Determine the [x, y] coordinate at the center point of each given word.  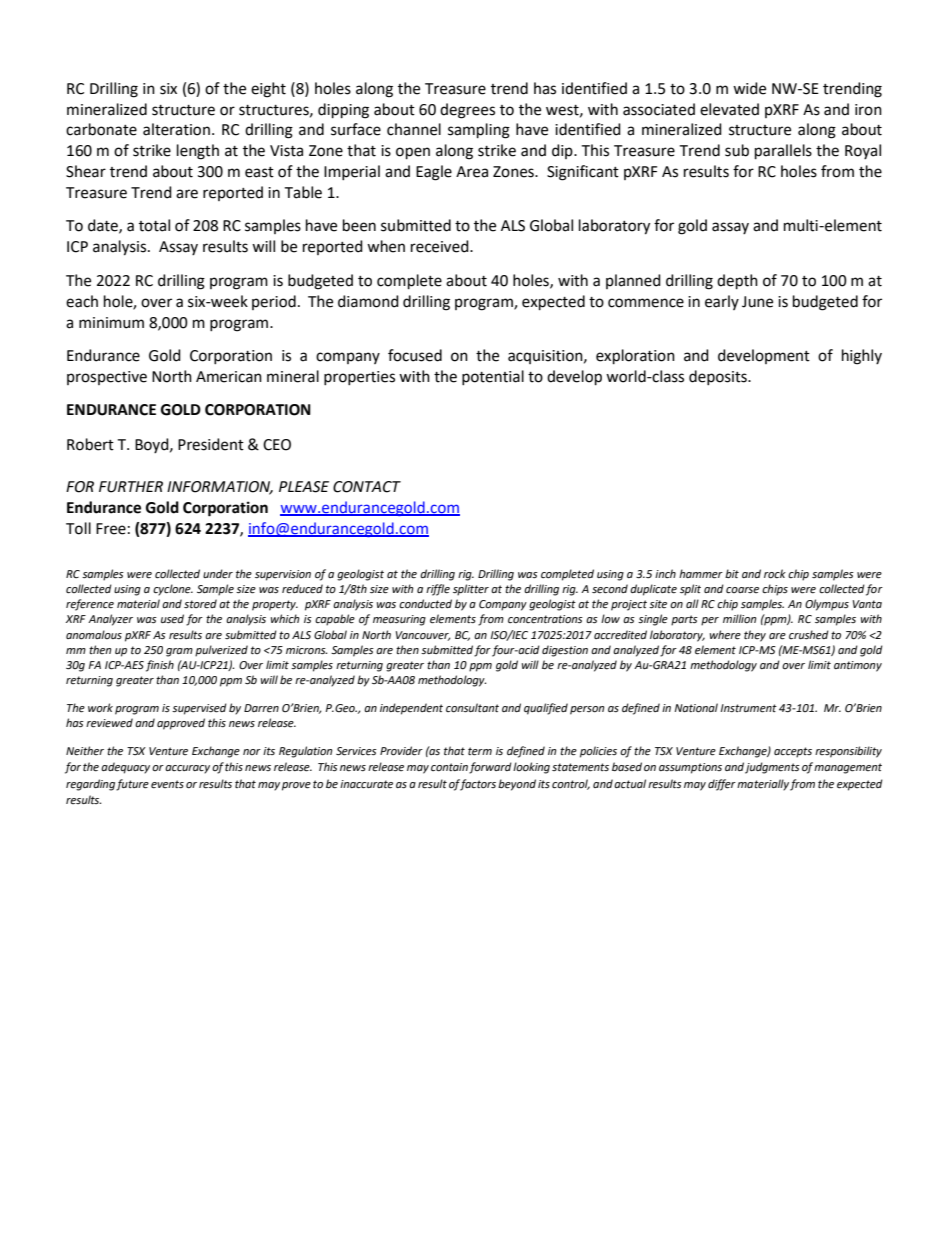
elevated [729, 109]
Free [111, 529]
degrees [467, 111]
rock [775, 574]
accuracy [187, 769]
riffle [438, 590]
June [757, 302]
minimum [111, 323]
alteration [176, 129]
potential [493, 377]
